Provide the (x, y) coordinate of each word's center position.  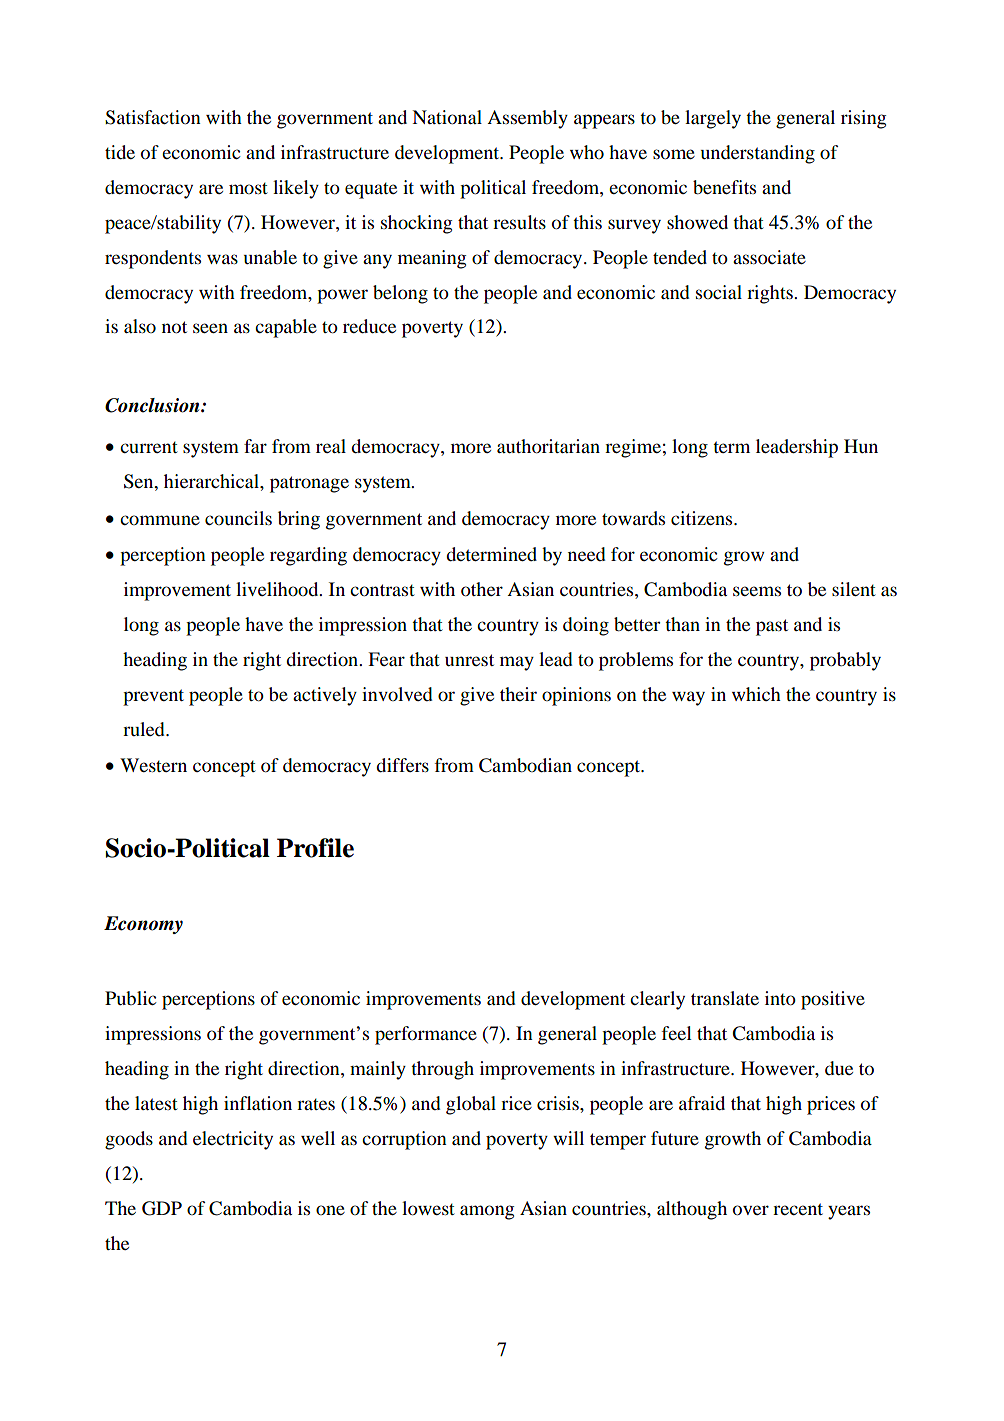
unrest (469, 660)
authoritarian (548, 446)
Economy (143, 925)
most (248, 188)
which (756, 694)
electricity (233, 1140)
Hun (861, 446)
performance (426, 1035)
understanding (758, 154)
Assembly (527, 119)
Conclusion (153, 405)
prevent (153, 697)
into (780, 998)
